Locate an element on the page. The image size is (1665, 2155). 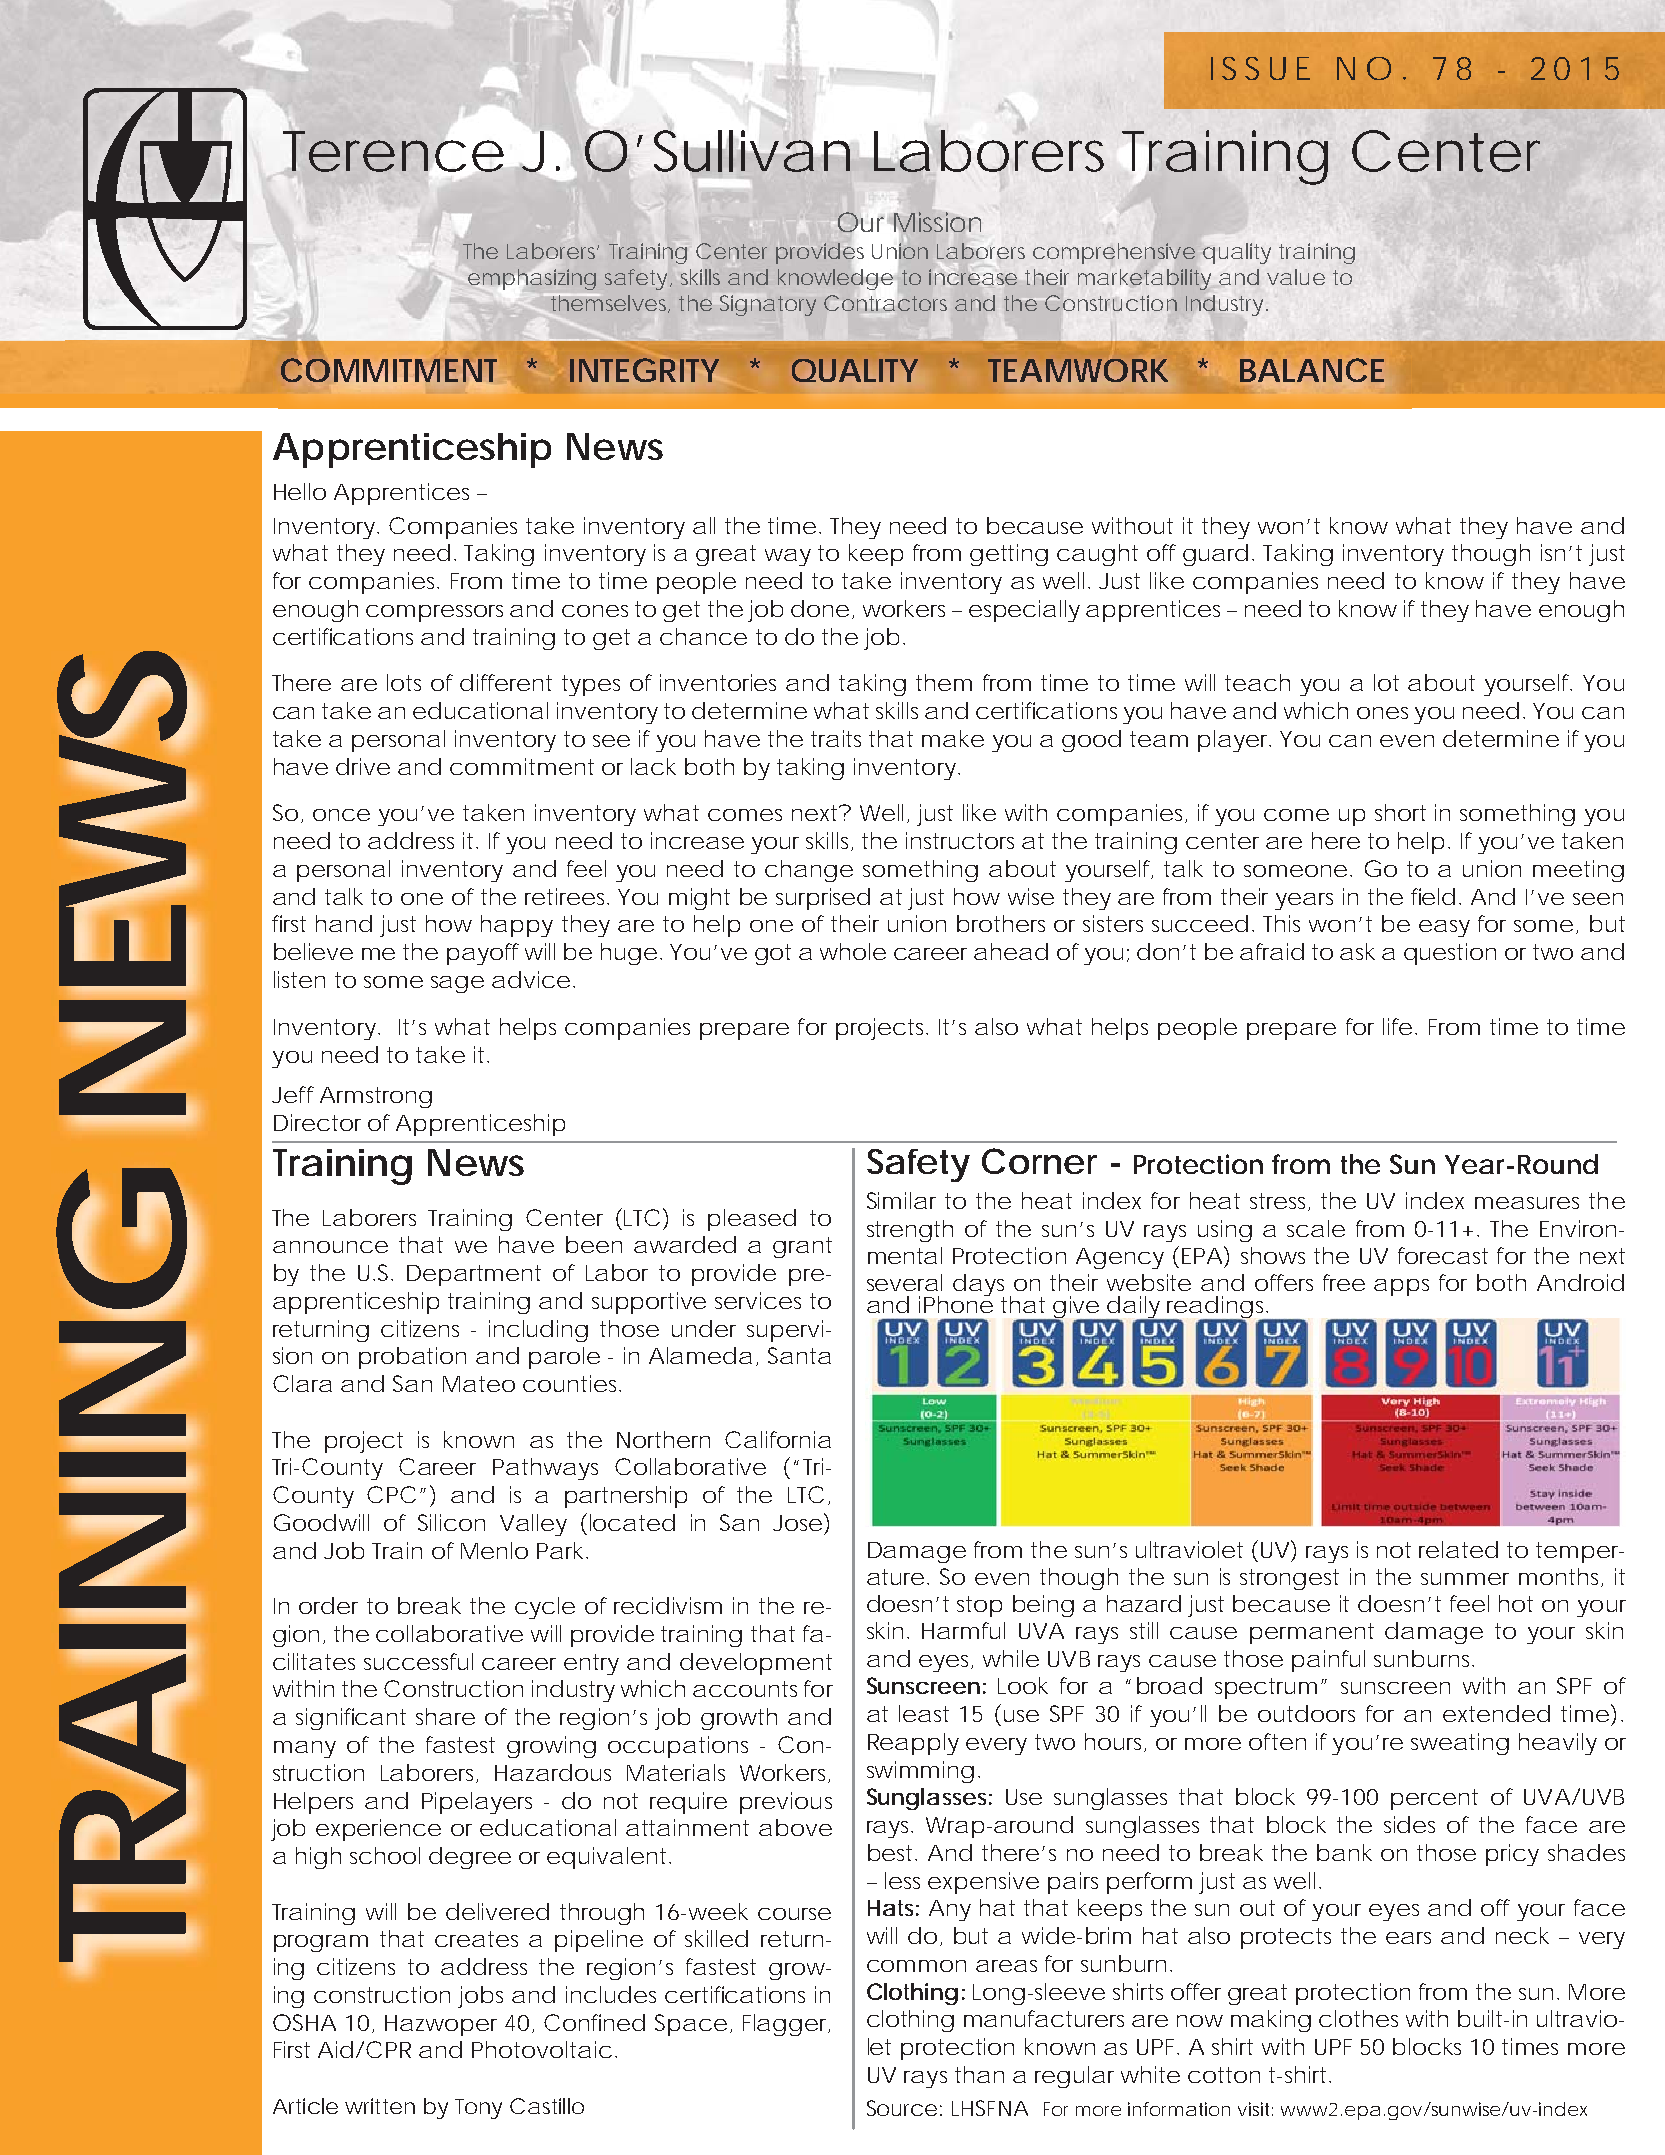
emphasizing is located at coordinates (532, 280).
